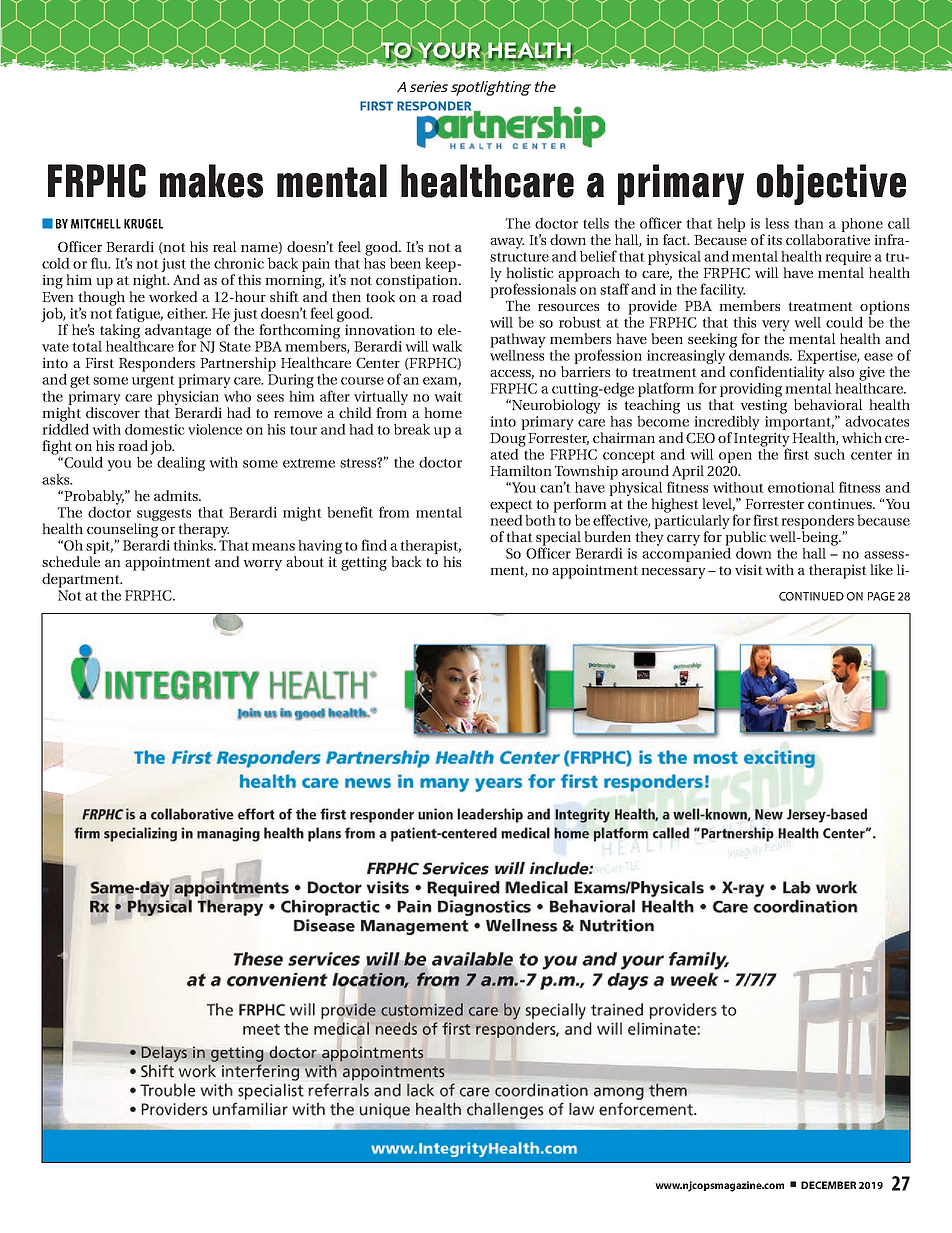 This image has width=952, height=1233. Describe the element at coordinates (811, 596) in the image. I see `CONTINUED` at that location.
